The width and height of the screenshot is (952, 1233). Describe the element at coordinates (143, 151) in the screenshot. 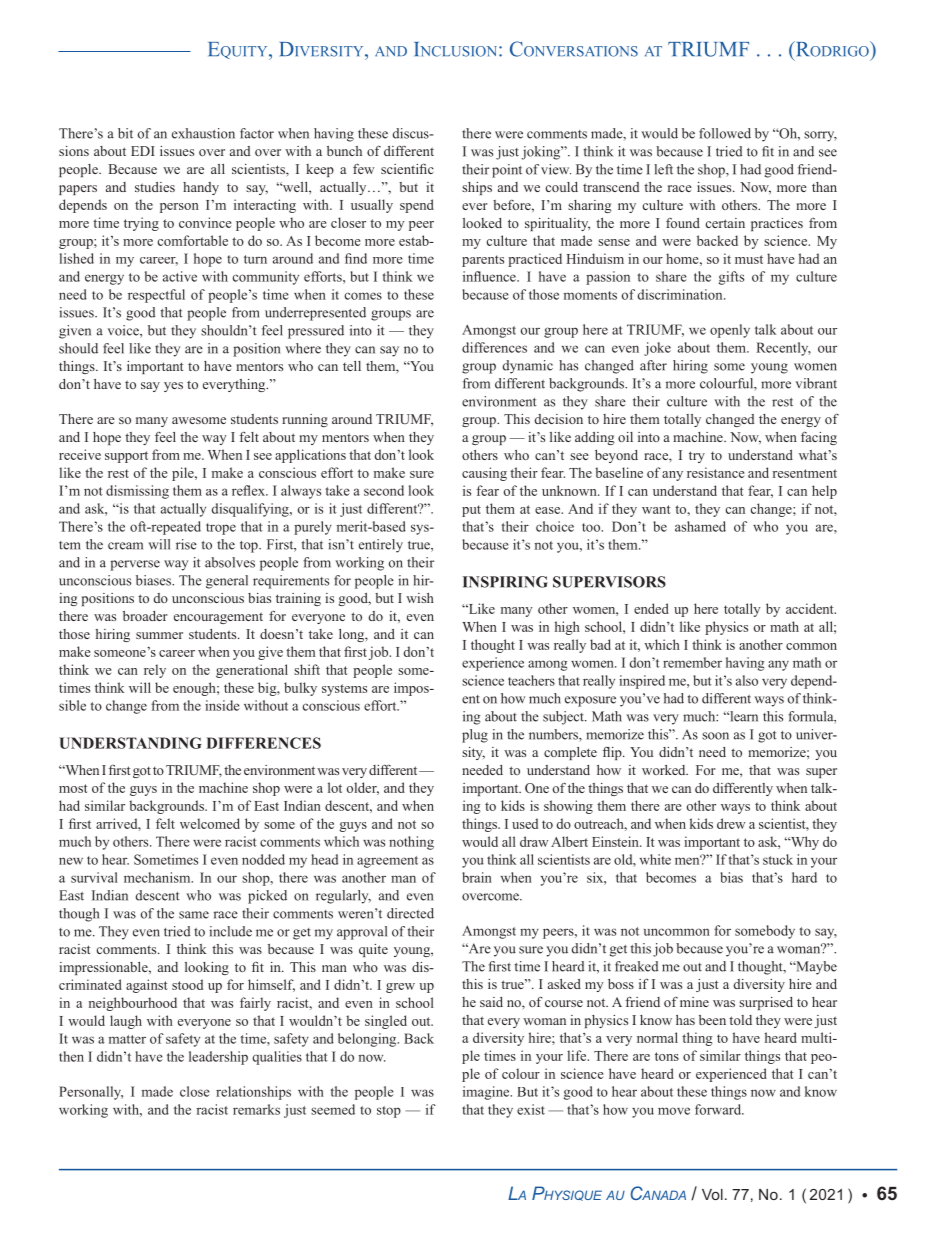

I see `EDI` at that location.
